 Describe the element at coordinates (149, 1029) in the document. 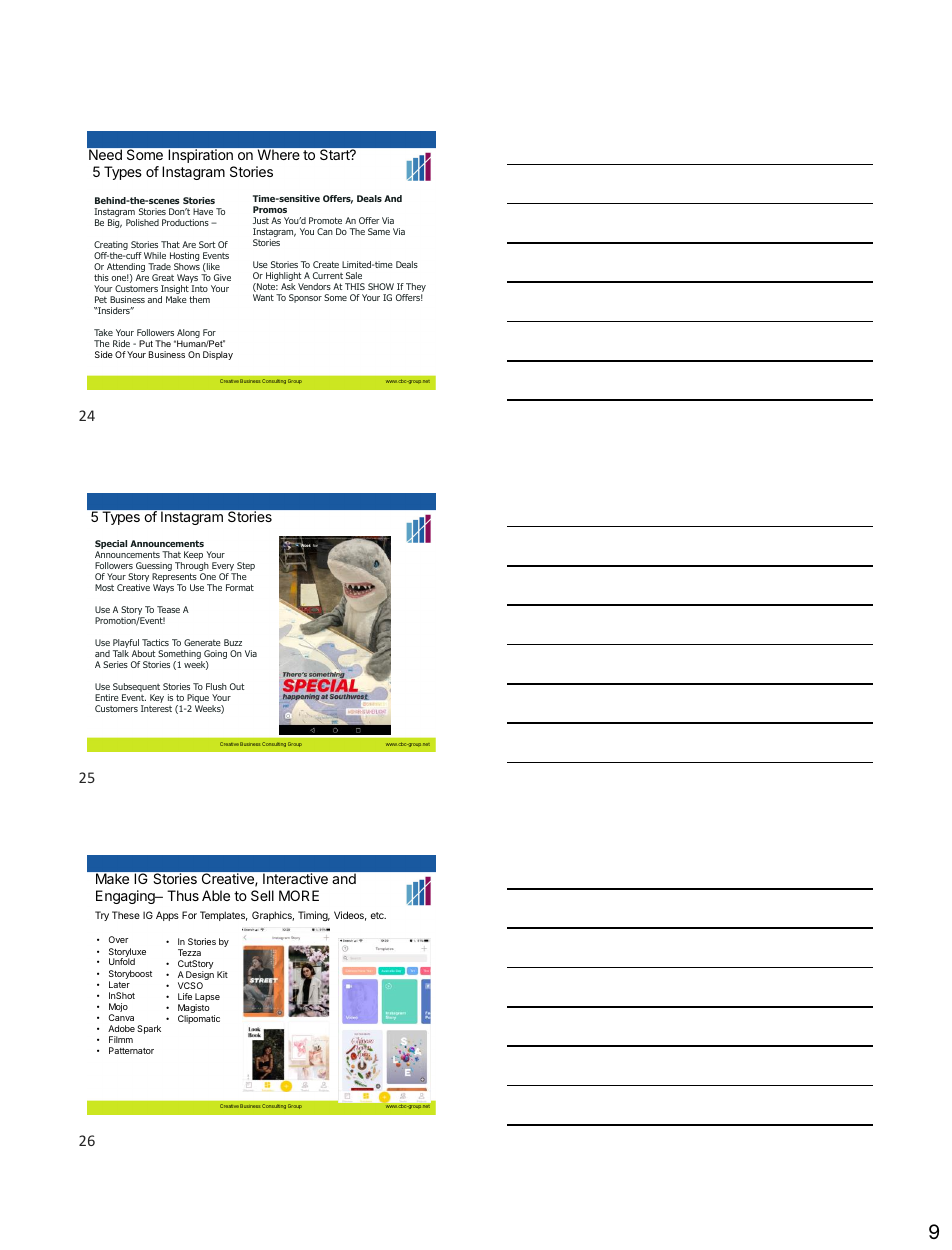

I see `Spark` at that location.
